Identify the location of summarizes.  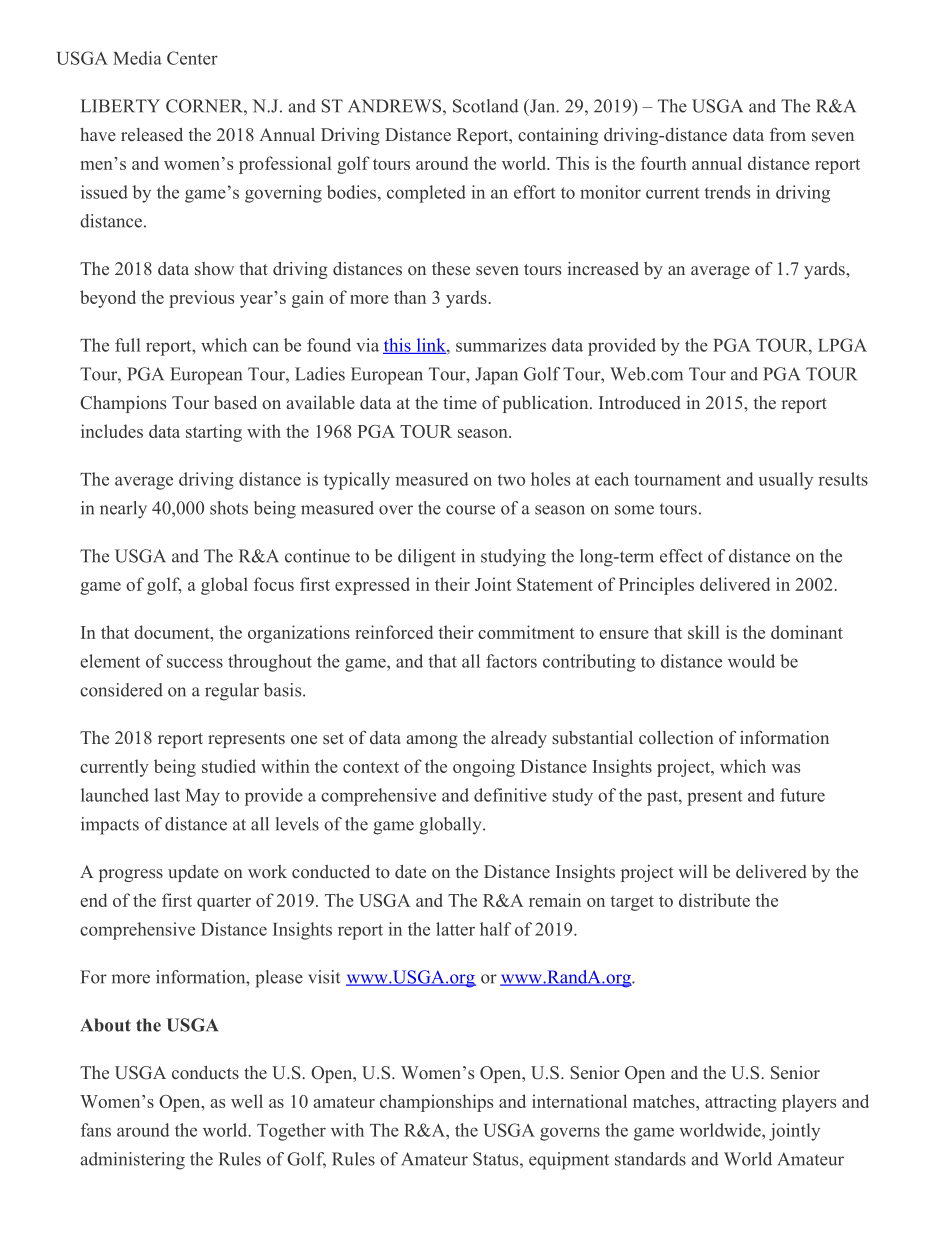
(501, 345).
